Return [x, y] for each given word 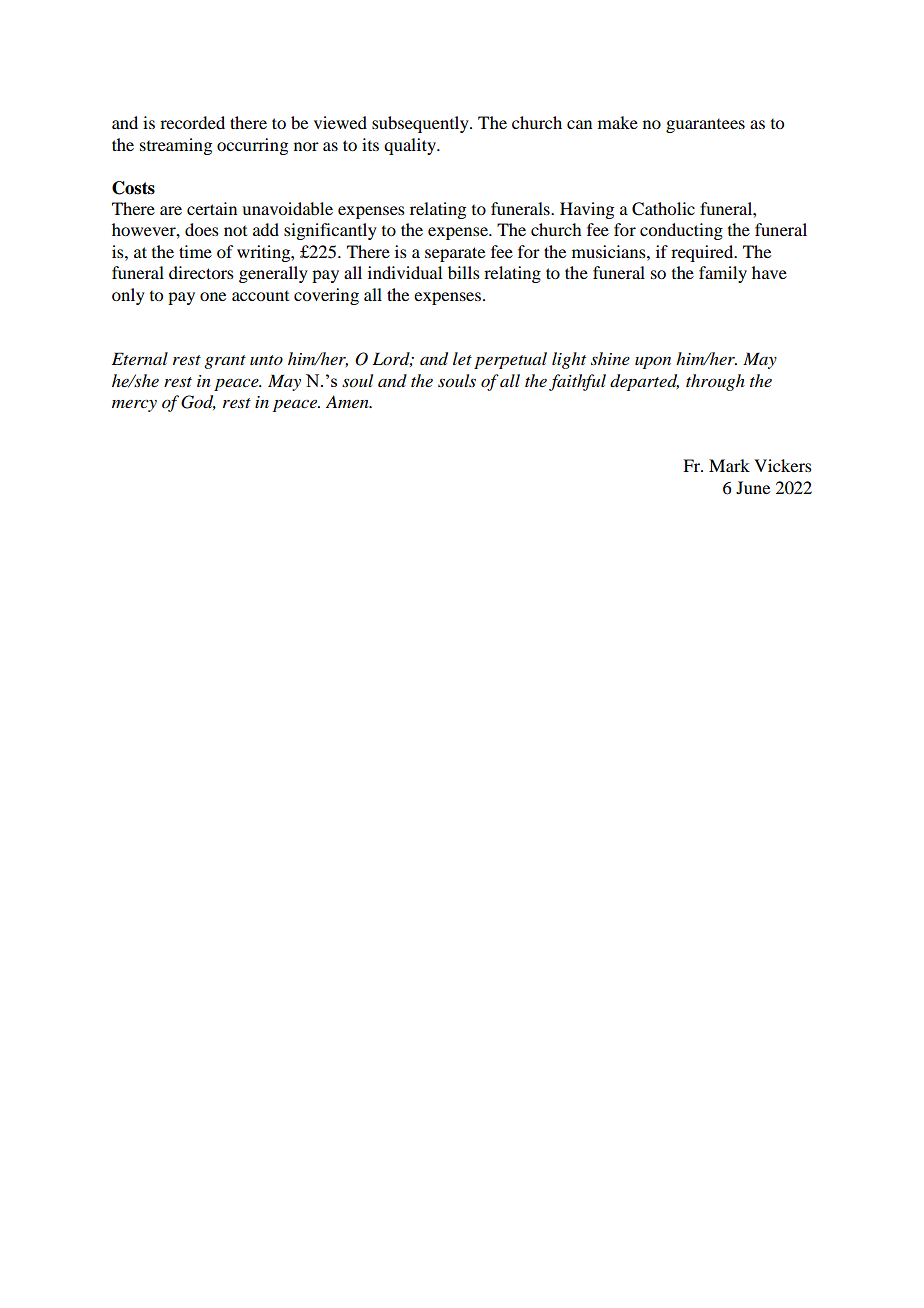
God [198, 402]
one [213, 296]
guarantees [705, 126]
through [715, 382]
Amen [348, 401]
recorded [192, 122]
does [202, 229]
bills [464, 272]
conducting [681, 231]
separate [455, 254]
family [723, 274]
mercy [134, 406]
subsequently [421, 124]
